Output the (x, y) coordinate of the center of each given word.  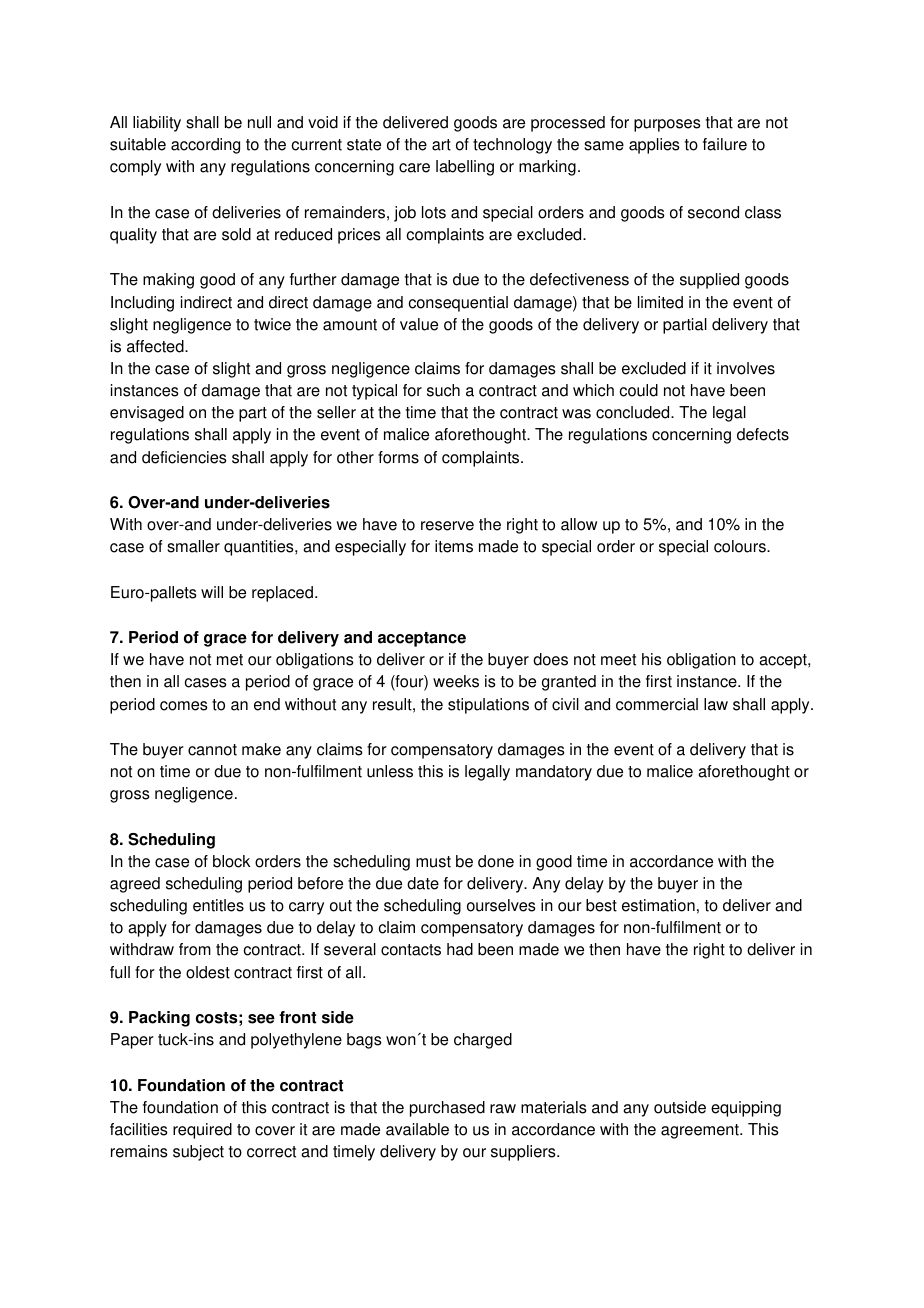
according (205, 146)
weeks (456, 681)
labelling (465, 168)
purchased (447, 1109)
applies (654, 146)
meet (618, 660)
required (202, 1131)
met (230, 660)
